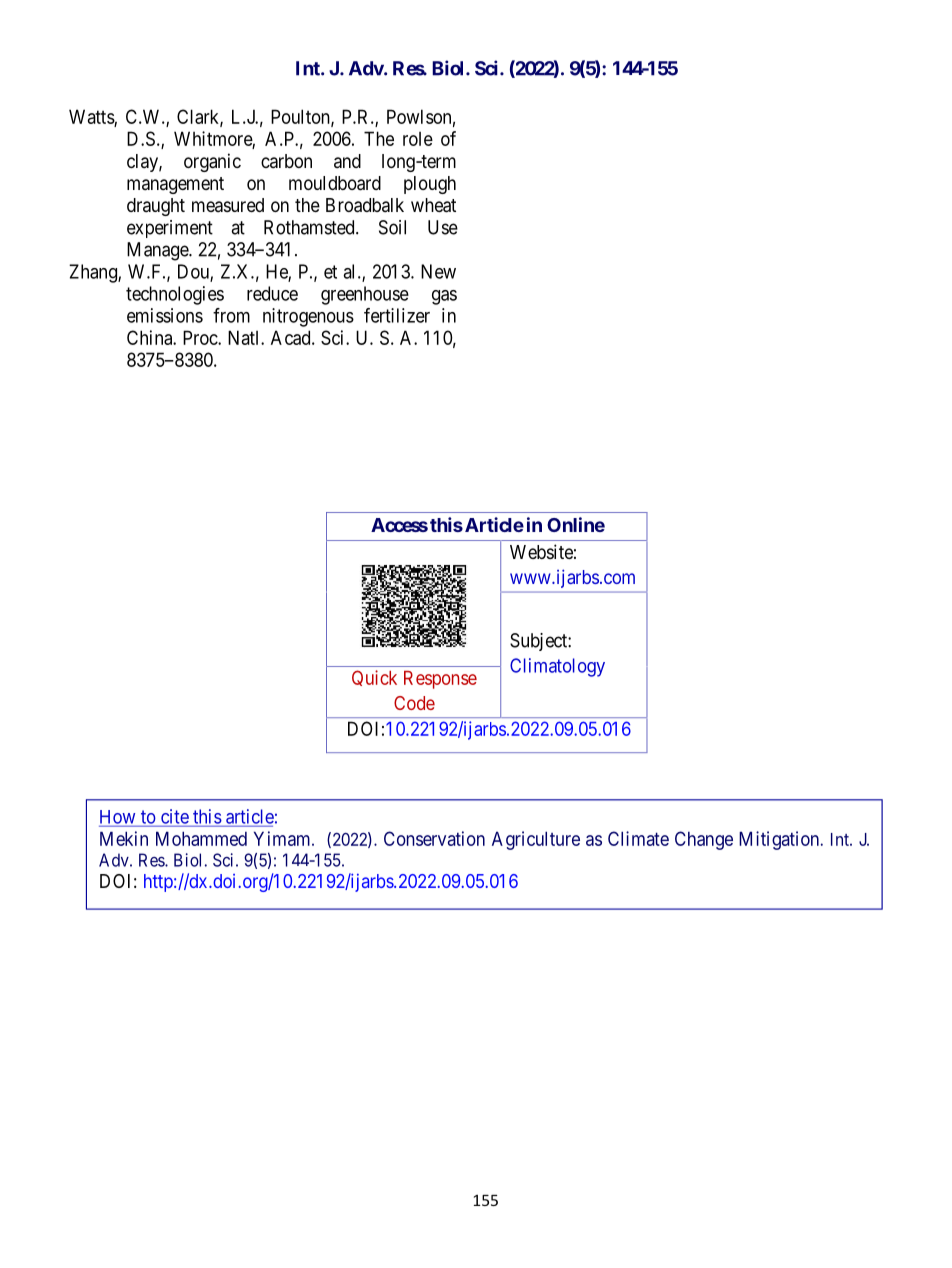  I want to click on Climatology, so click(557, 667).
